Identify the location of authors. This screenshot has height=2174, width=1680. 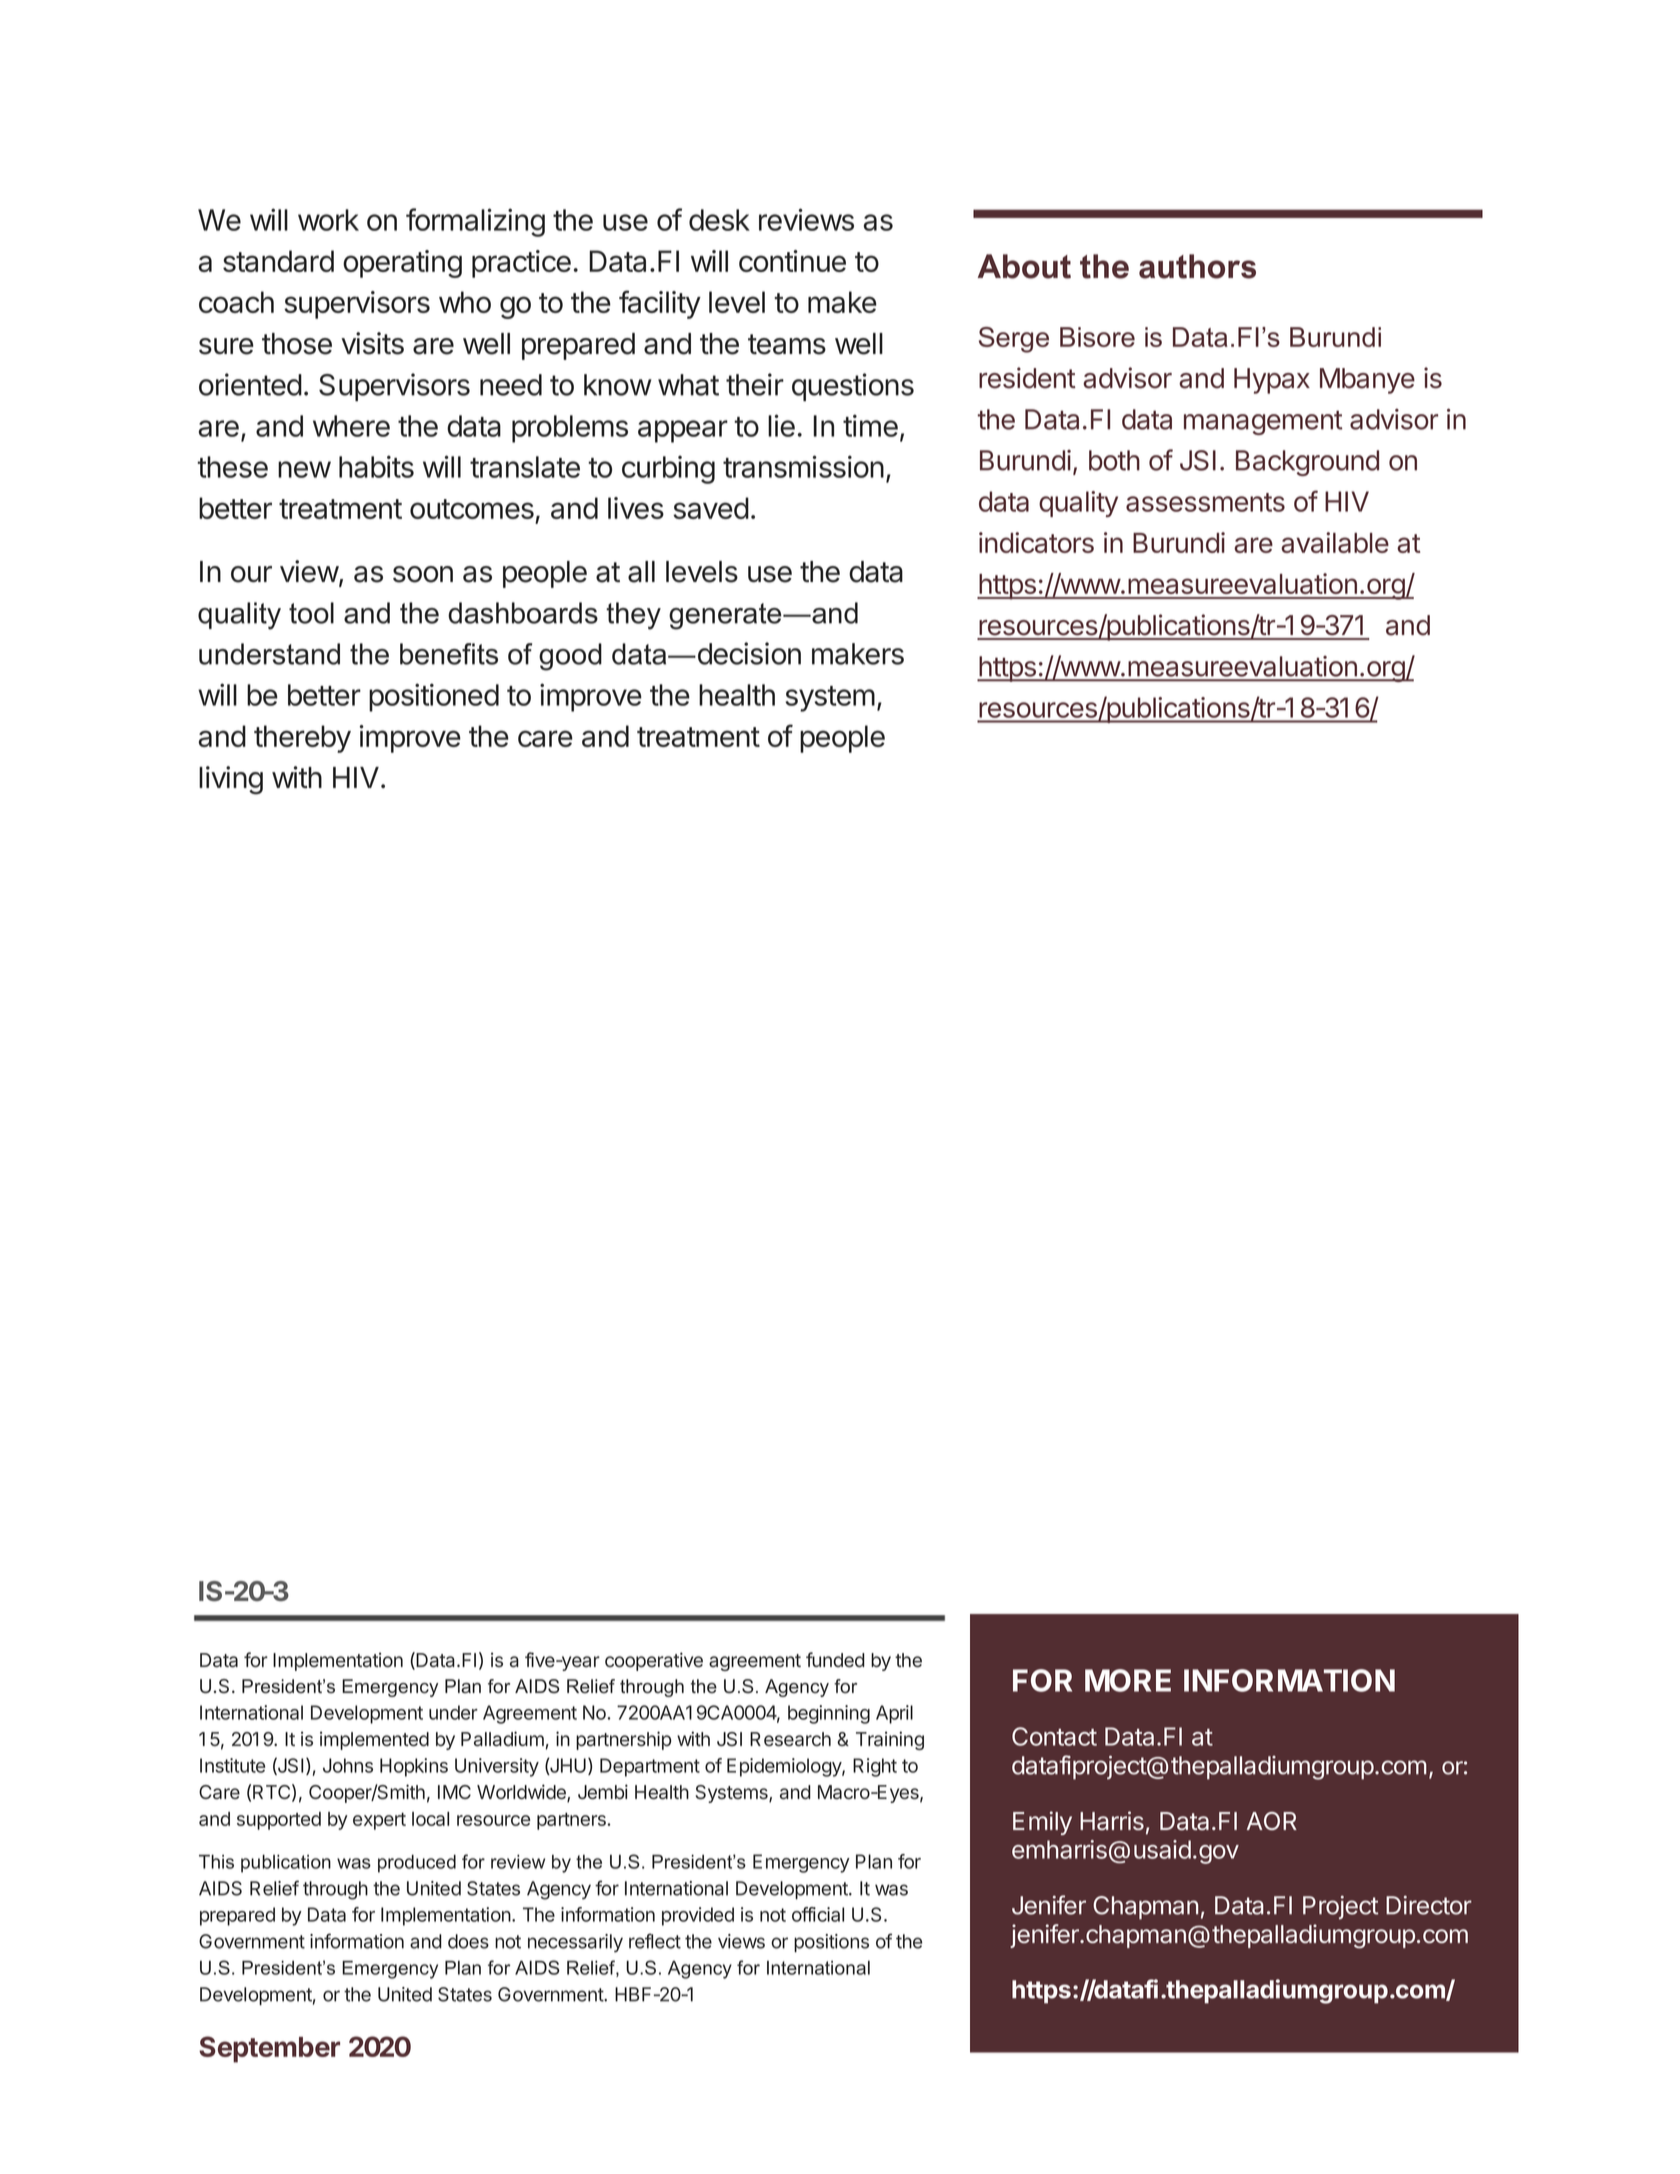
(1197, 266).
